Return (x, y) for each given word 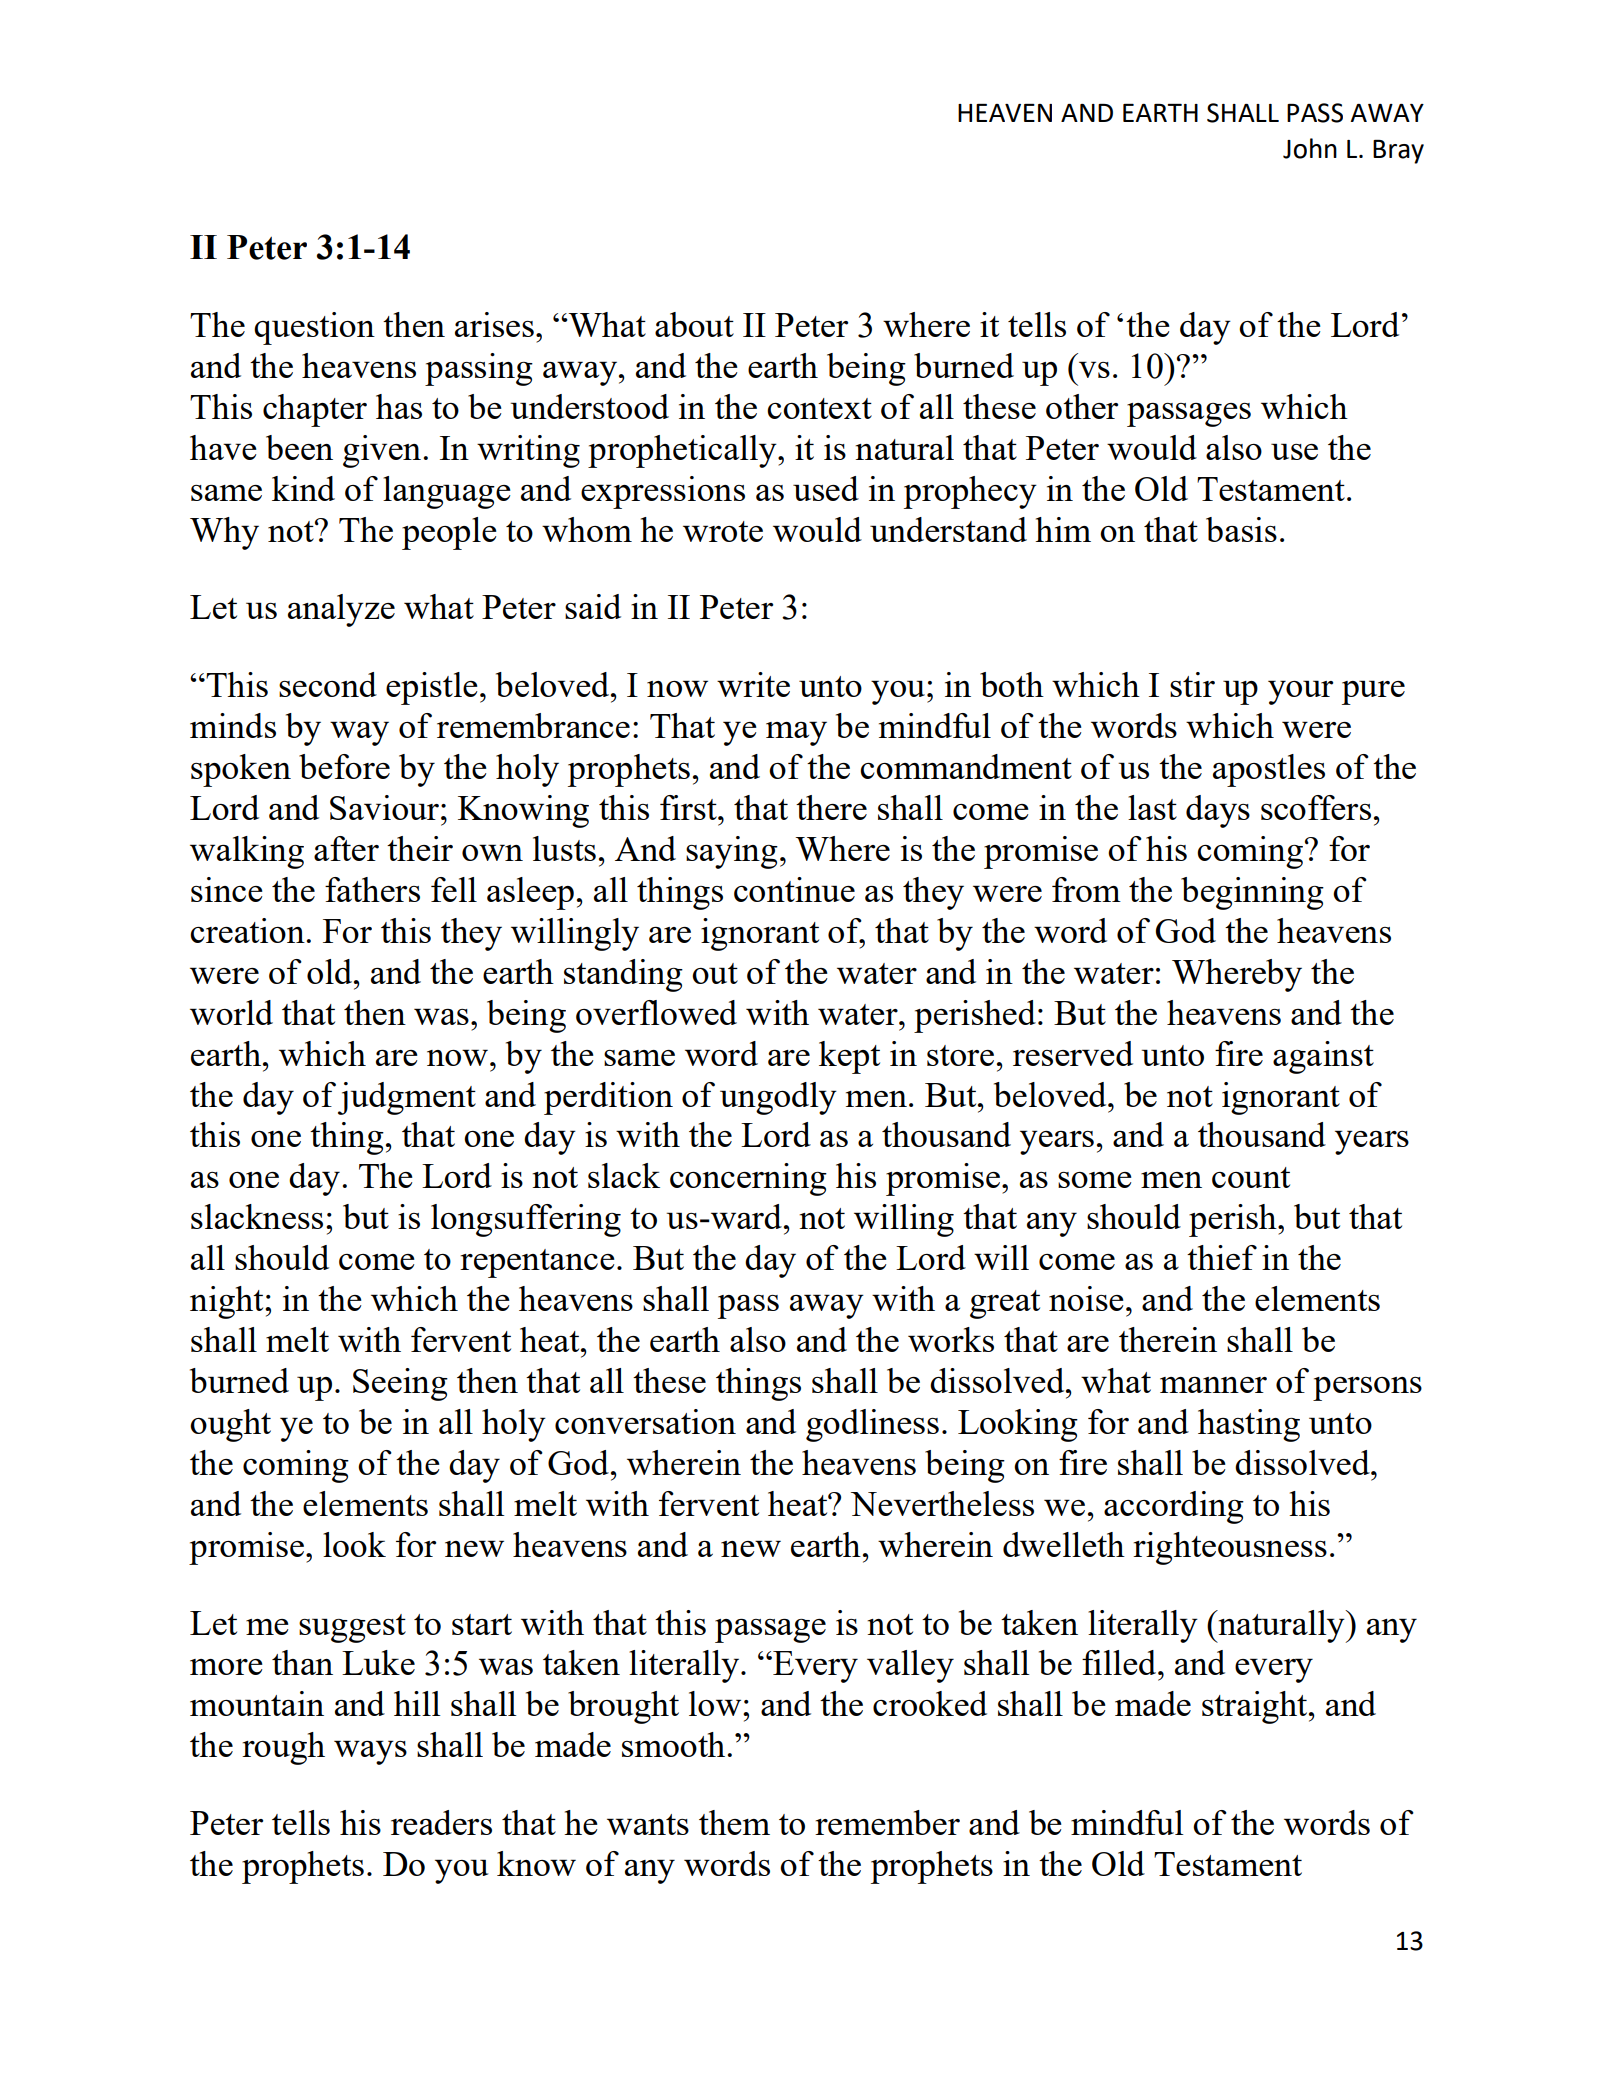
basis (1241, 529)
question (314, 328)
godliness (872, 1425)
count (1251, 1177)
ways (370, 1752)
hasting (1249, 1425)
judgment (407, 1098)
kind (303, 488)
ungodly (778, 1098)
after (346, 848)
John (1310, 148)
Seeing (400, 1384)
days (1218, 811)
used (826, 488)
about (694, 324)
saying (732, 852)
